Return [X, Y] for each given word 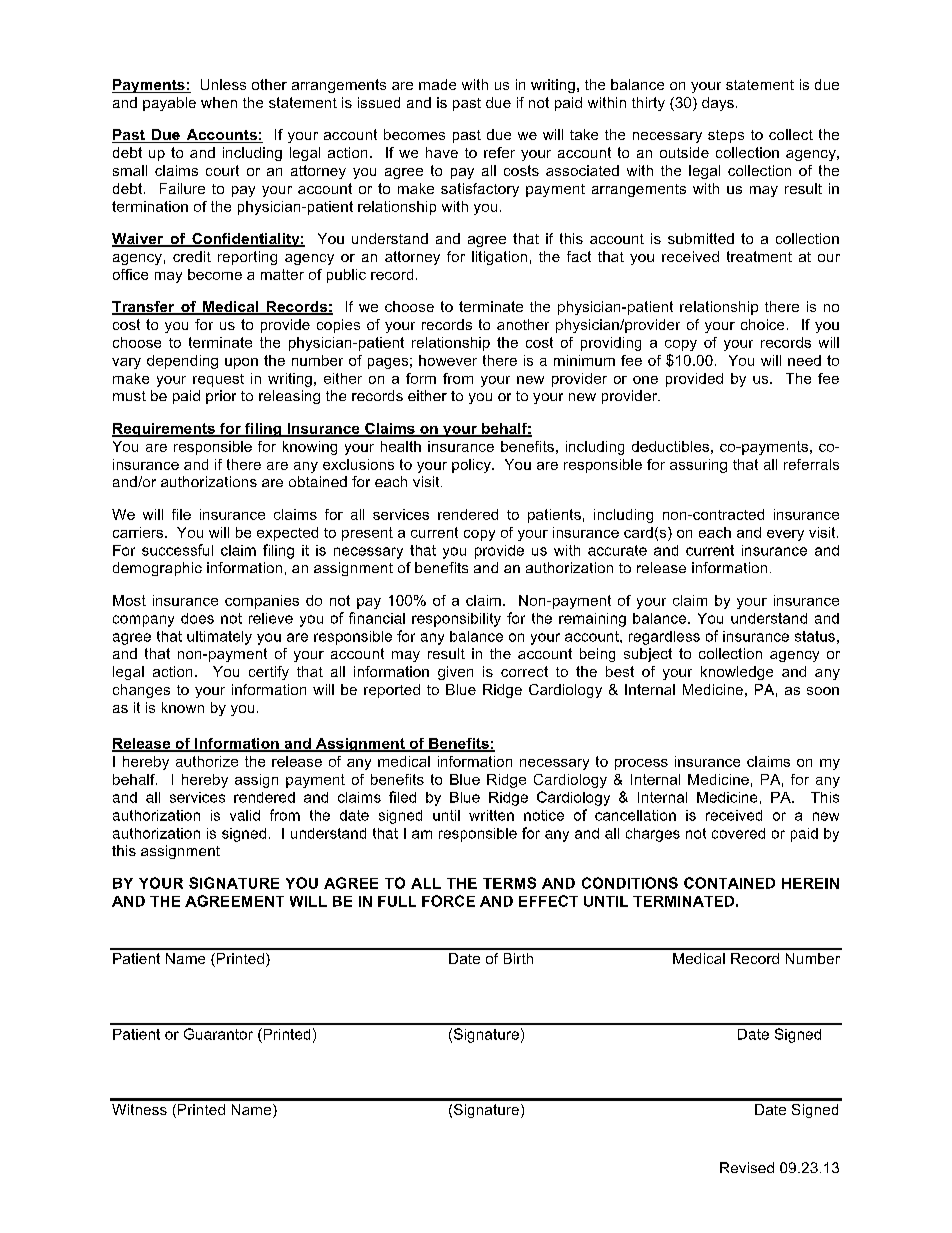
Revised [747, 1167]
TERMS [509, 883]
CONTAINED [729, 883]
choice [762, 324]
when [219, 102]
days [718, 104]
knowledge [737, 673]
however [448, 360]
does [197, 618]
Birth [518, 958]
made [437, 84]
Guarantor [218, 1034]
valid [245, 815]
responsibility [456, 620]
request [218, 380]
